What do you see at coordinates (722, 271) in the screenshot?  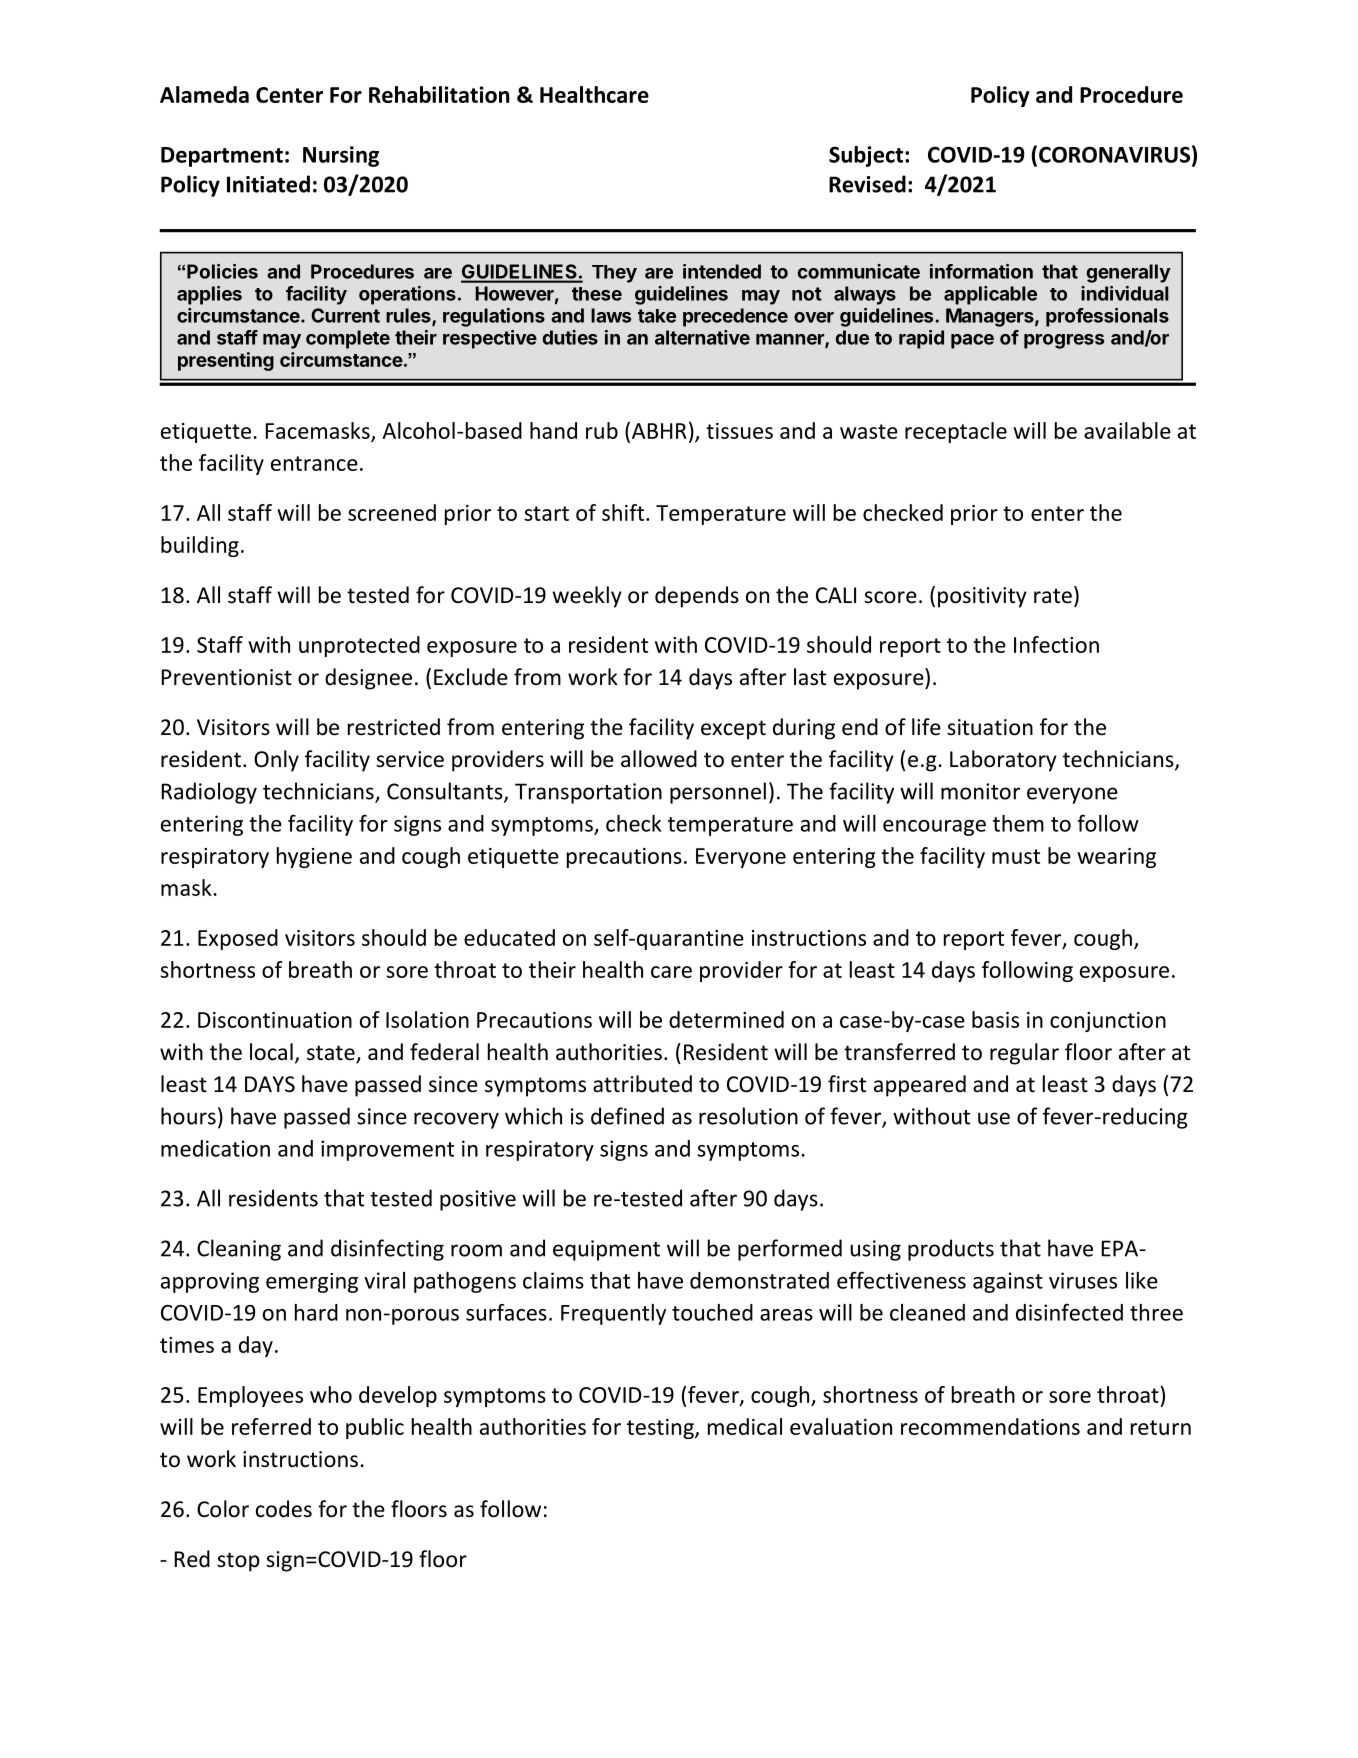 I see `intended` at bounding box center [722, 271].
